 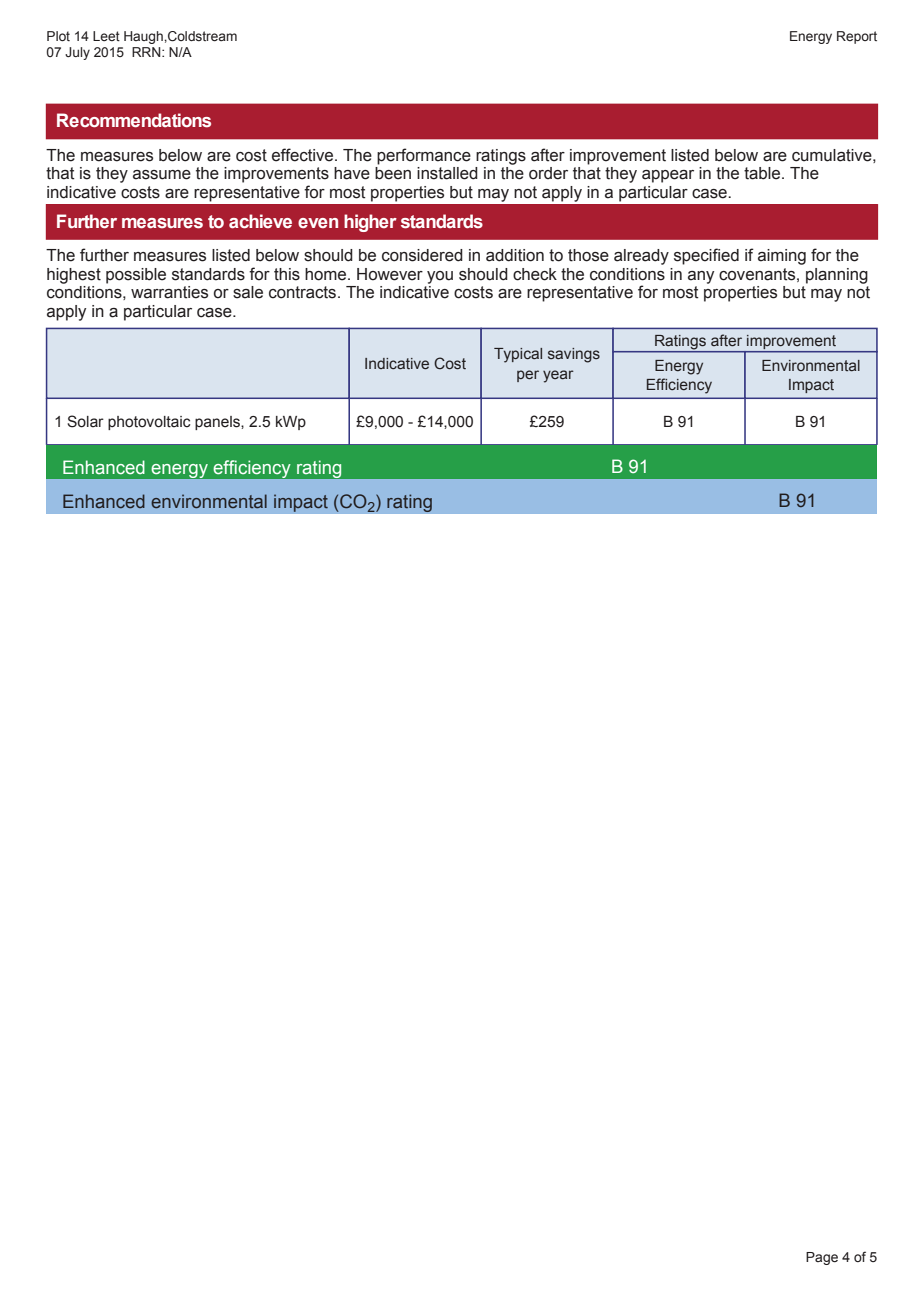 What do you see at coordinates (518, 355) in the screenshot?
I see `Typical` at bounding box center [518, 355].
